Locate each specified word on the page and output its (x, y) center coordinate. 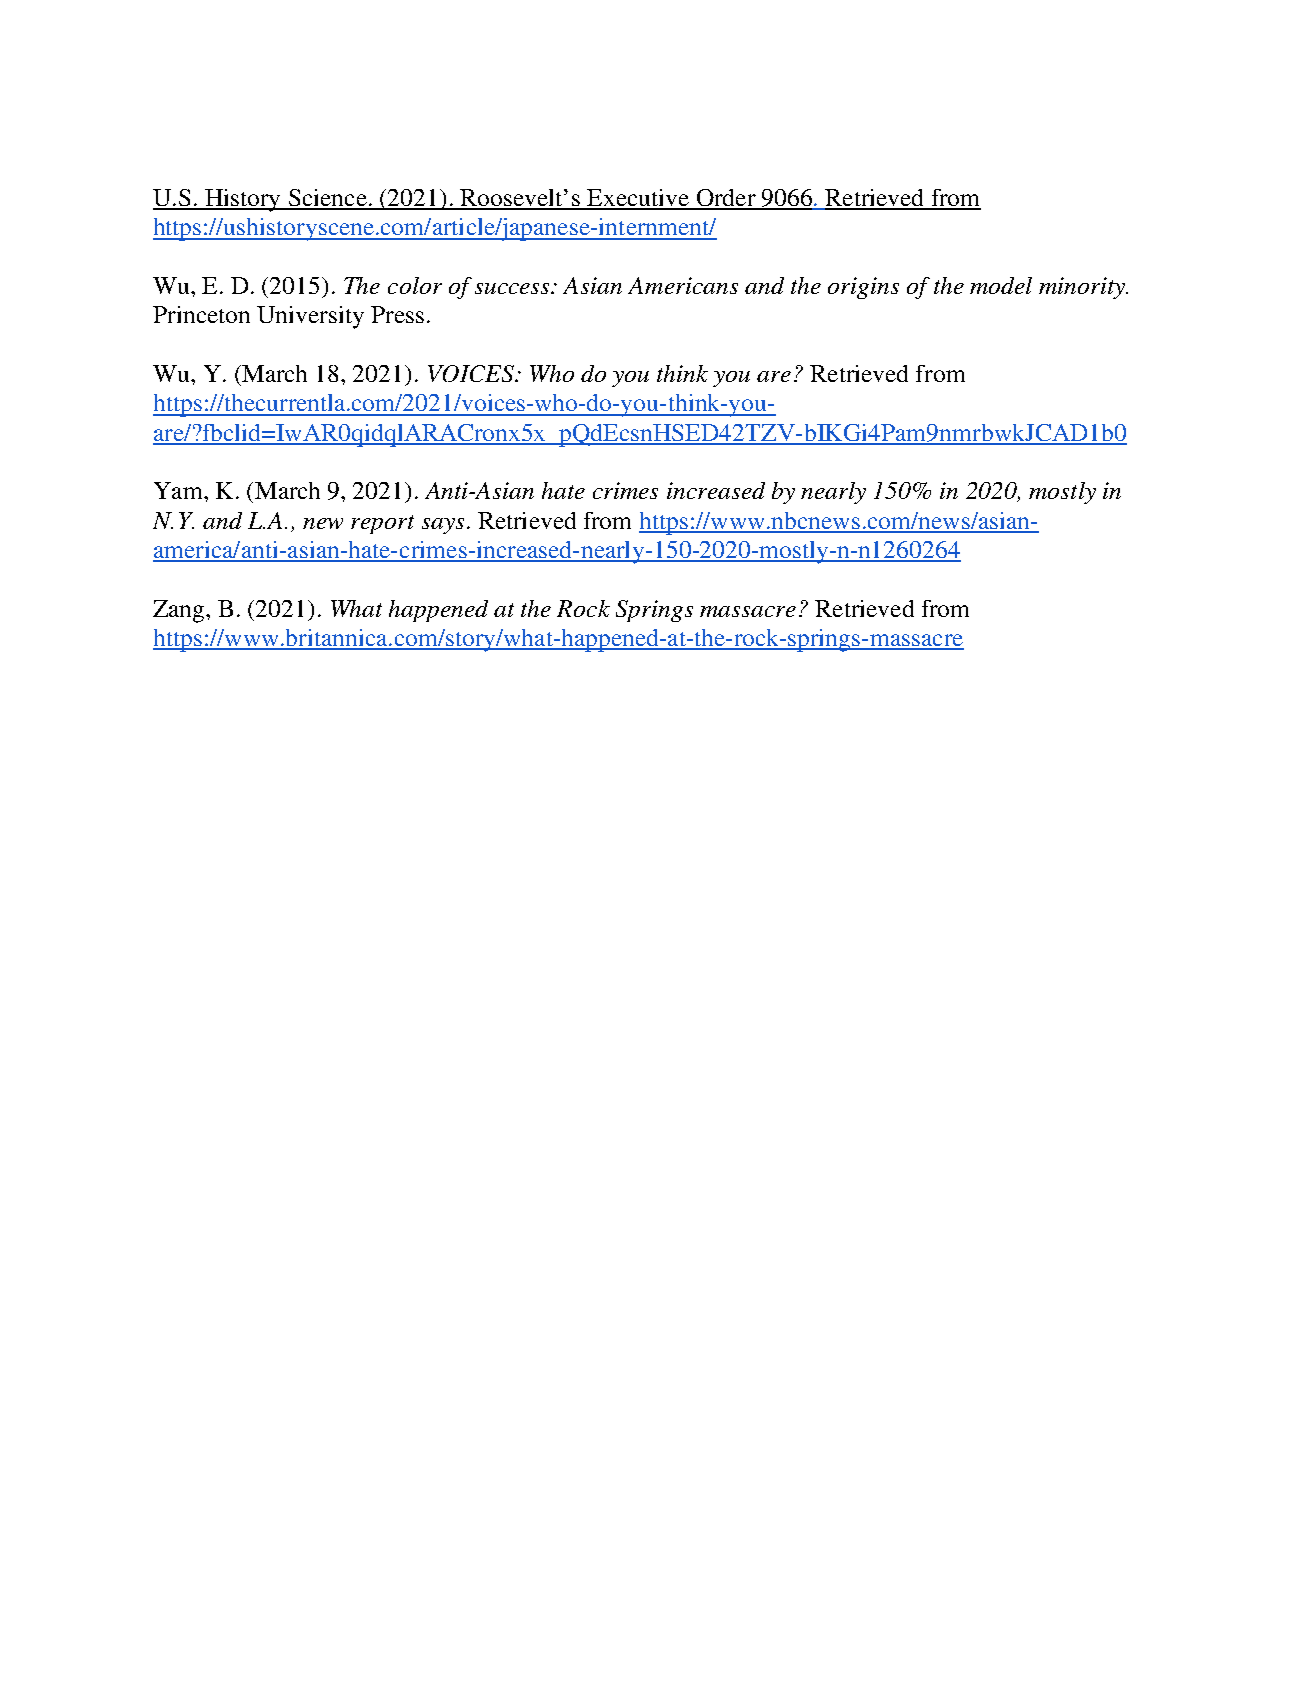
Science (327, 199)
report (382, 524)
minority (1083, 288)
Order (726, 199)
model (1001, 285)
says (443, 526)
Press (397, 314)
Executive (638, 199)
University (310, 317)
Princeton (201, 314)
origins (863, 288)
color (415, 285)
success (513, 288)
